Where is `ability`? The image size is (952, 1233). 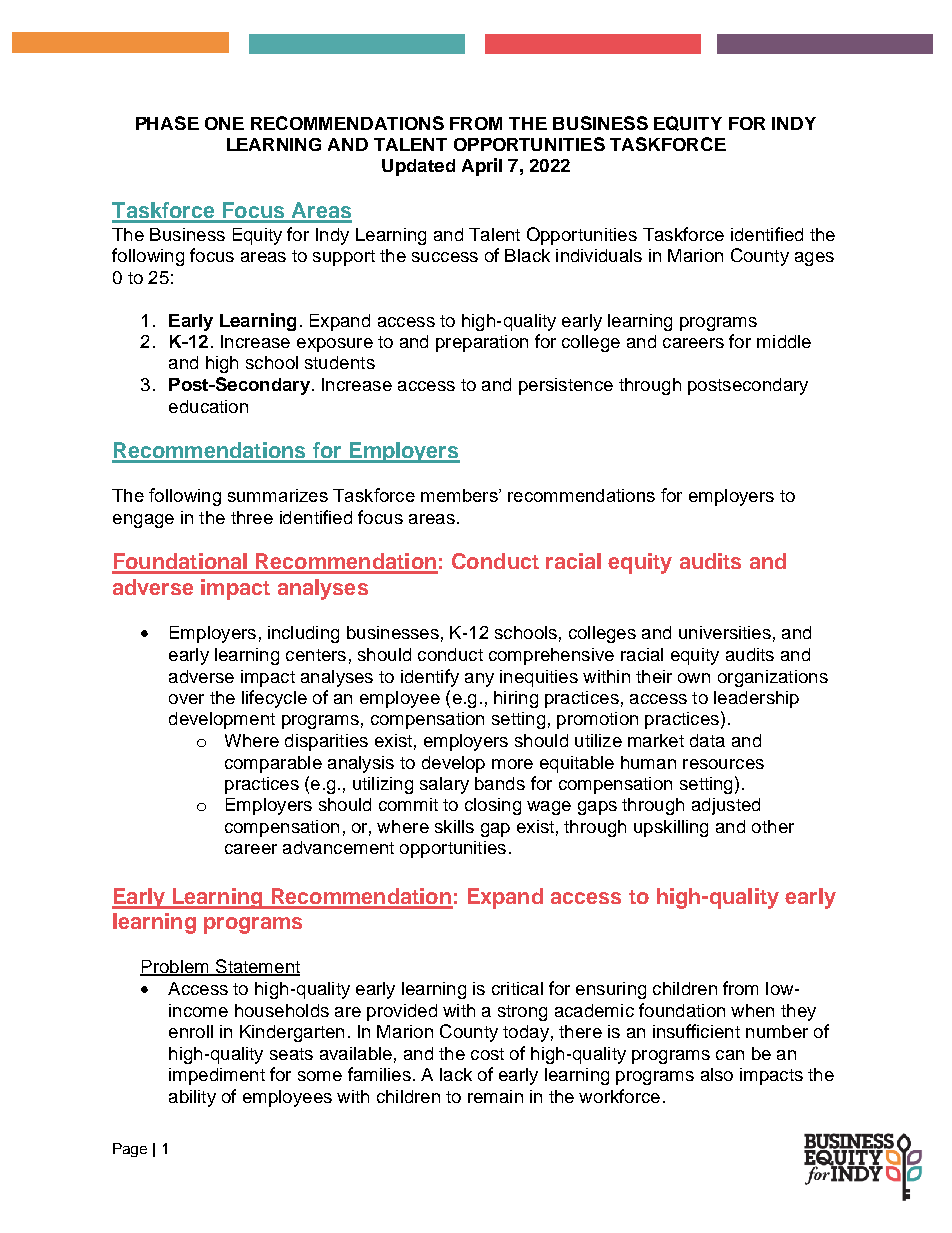 ability is located at coordinates (192, 1098).
